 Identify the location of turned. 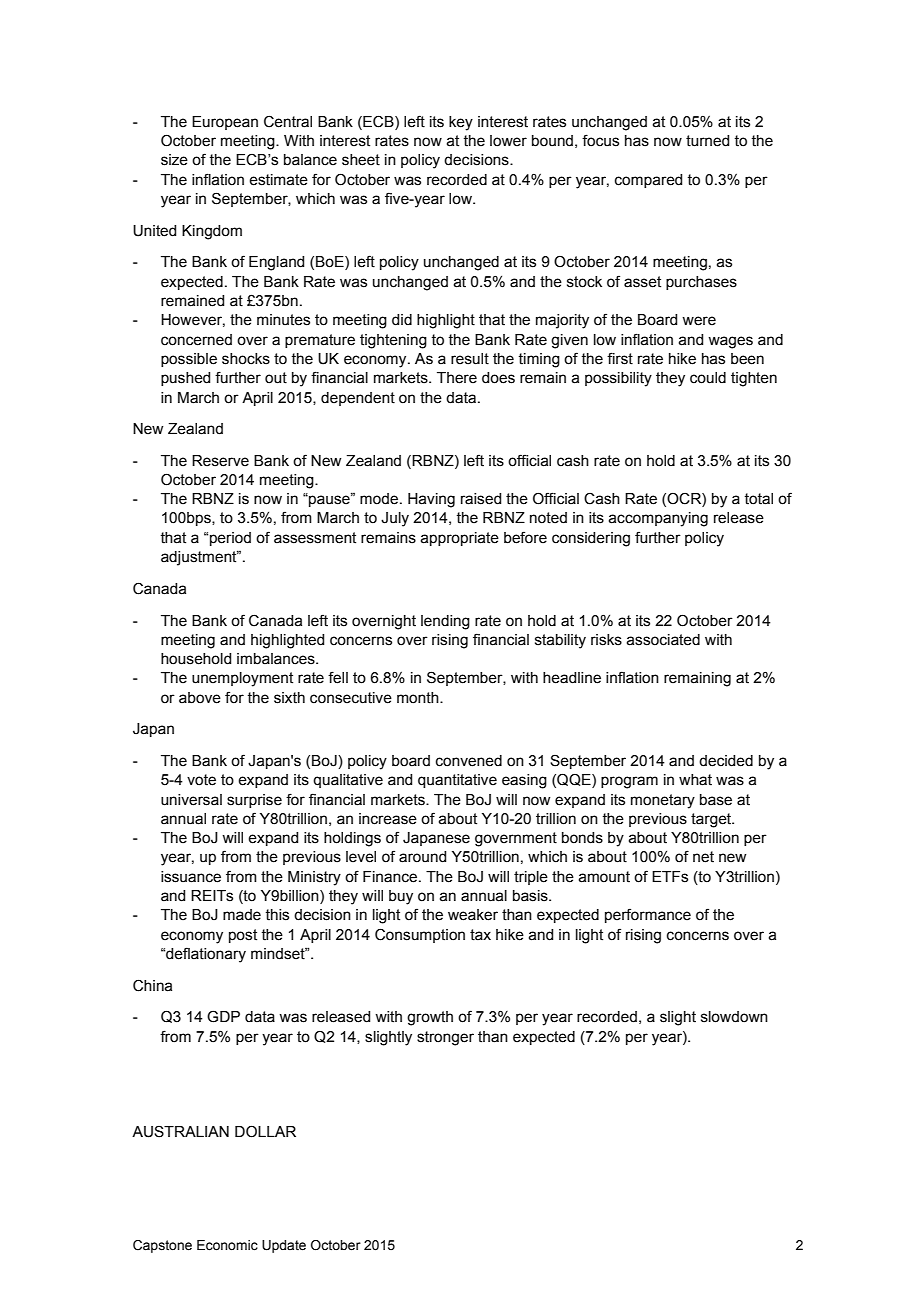
(707, 141).
